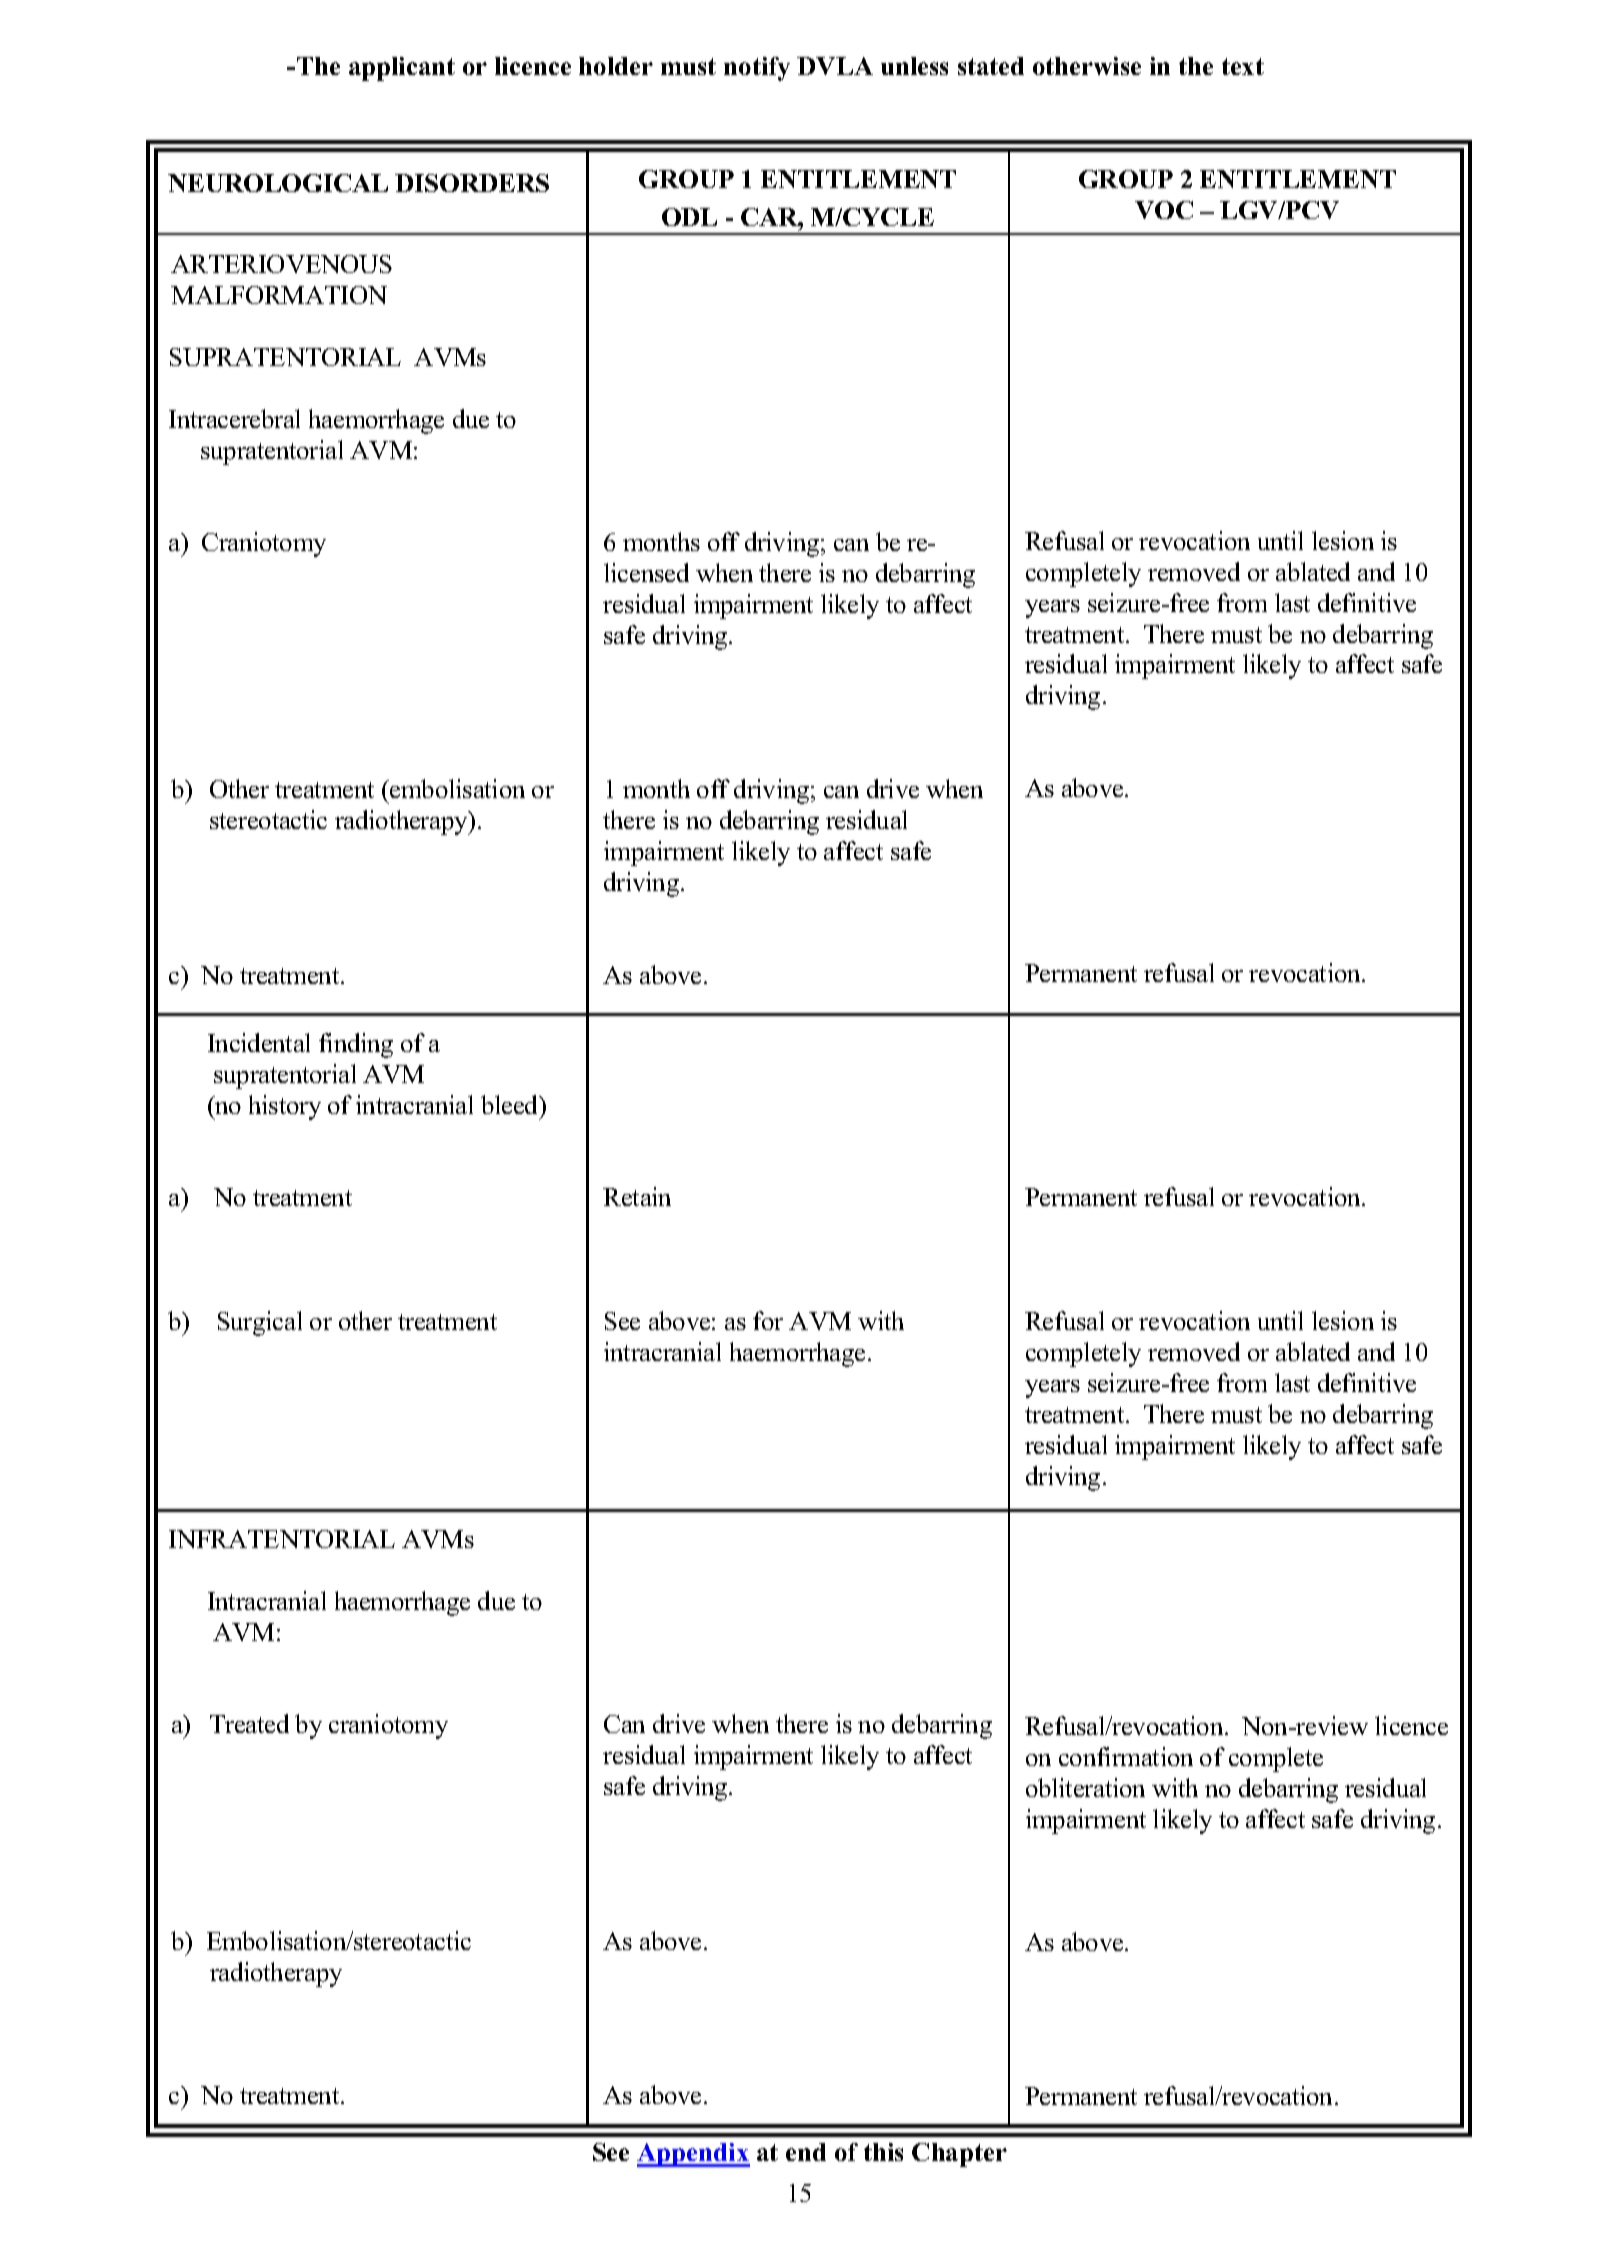 This document has width=1599, height=2262. I want to click on Appendix, so click(693, 2155).
